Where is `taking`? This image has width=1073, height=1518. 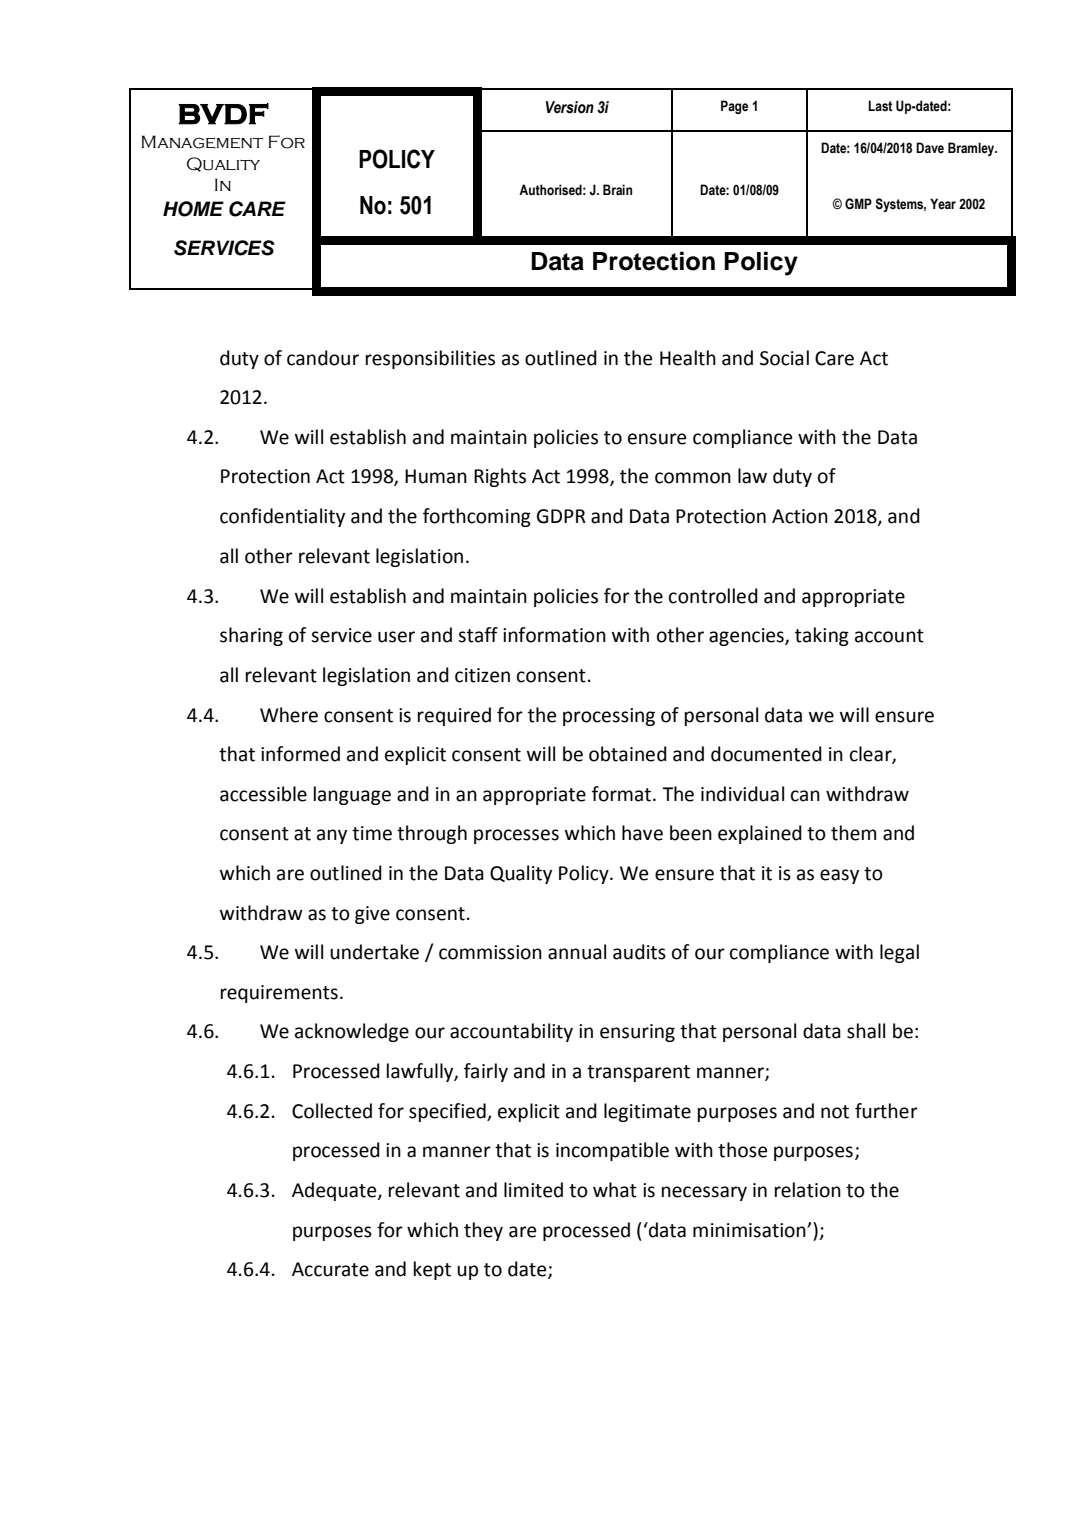 taking is located at coordinates (822, 636).
